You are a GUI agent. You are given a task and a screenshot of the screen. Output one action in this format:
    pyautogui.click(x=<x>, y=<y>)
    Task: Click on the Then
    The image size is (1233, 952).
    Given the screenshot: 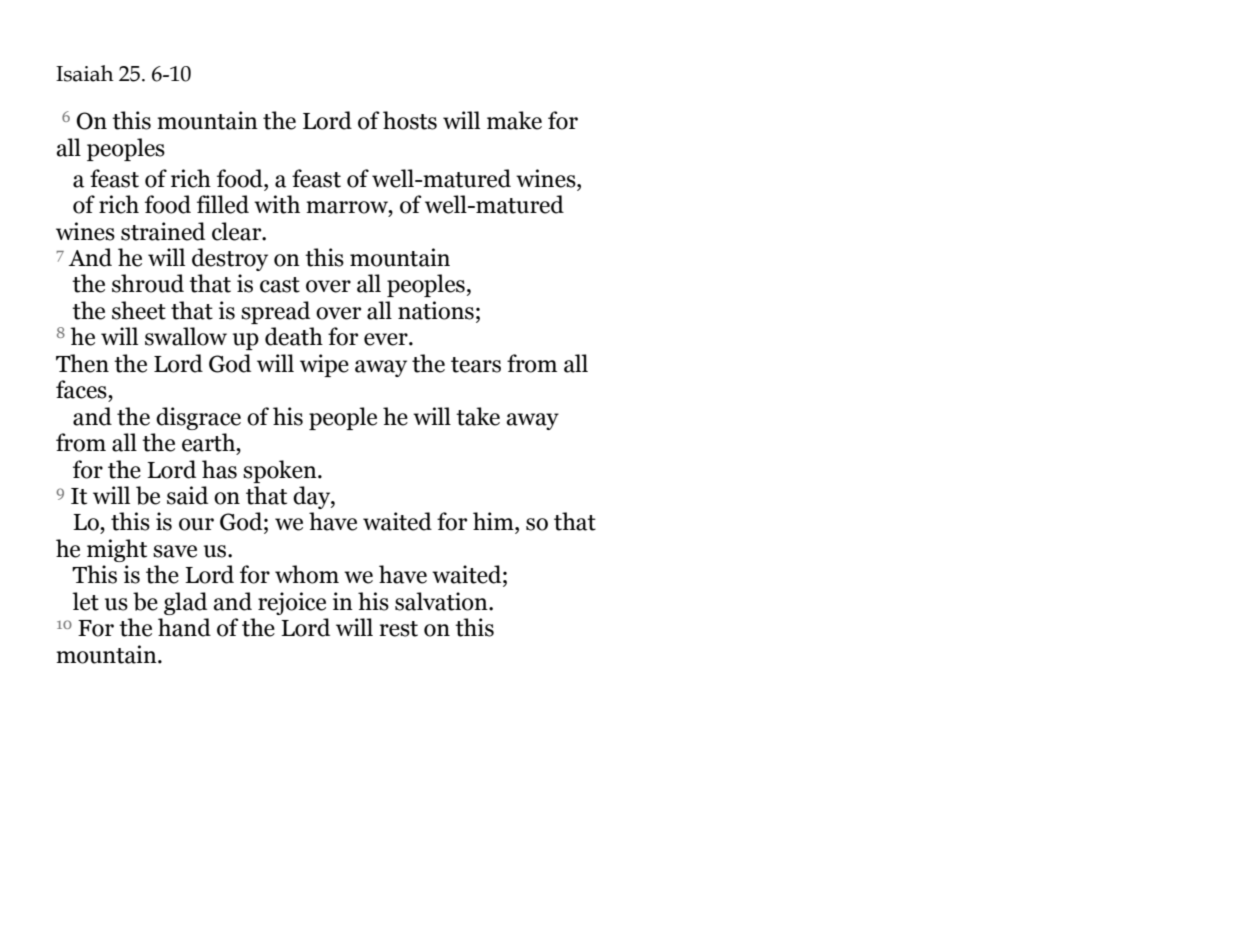 What is the action you would take?
    pyautogui.click(x=82, y=363)
